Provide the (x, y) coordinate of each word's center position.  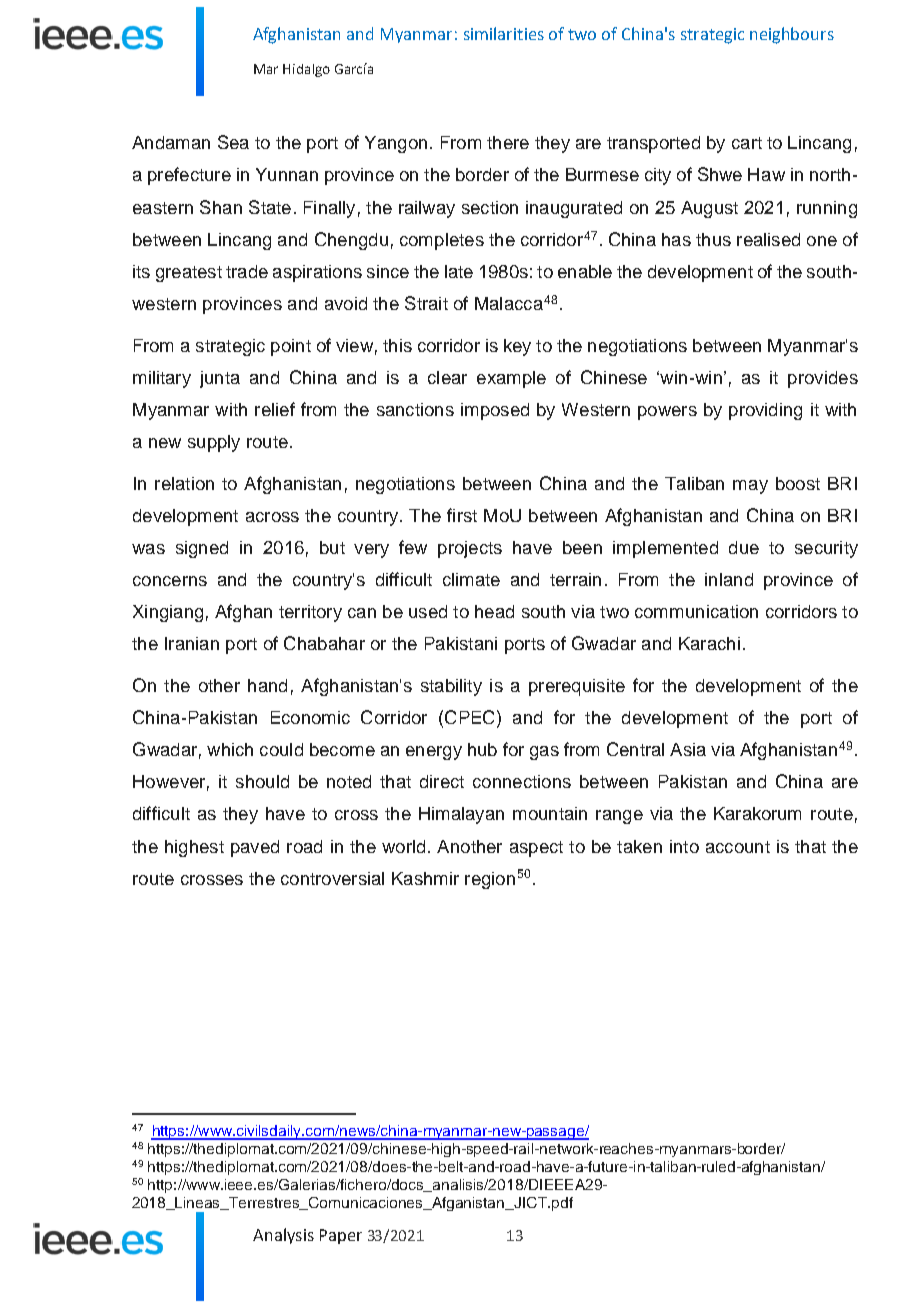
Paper (341, 1236)
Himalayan (461, 815)
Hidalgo (306, 70)
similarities (504, 33)
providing (765, 411)
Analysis (283, 1236)
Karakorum (757, 813)
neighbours (792, 35)
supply (214, 443)
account (738, 847)
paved (255, 848)
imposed (495, 411)
